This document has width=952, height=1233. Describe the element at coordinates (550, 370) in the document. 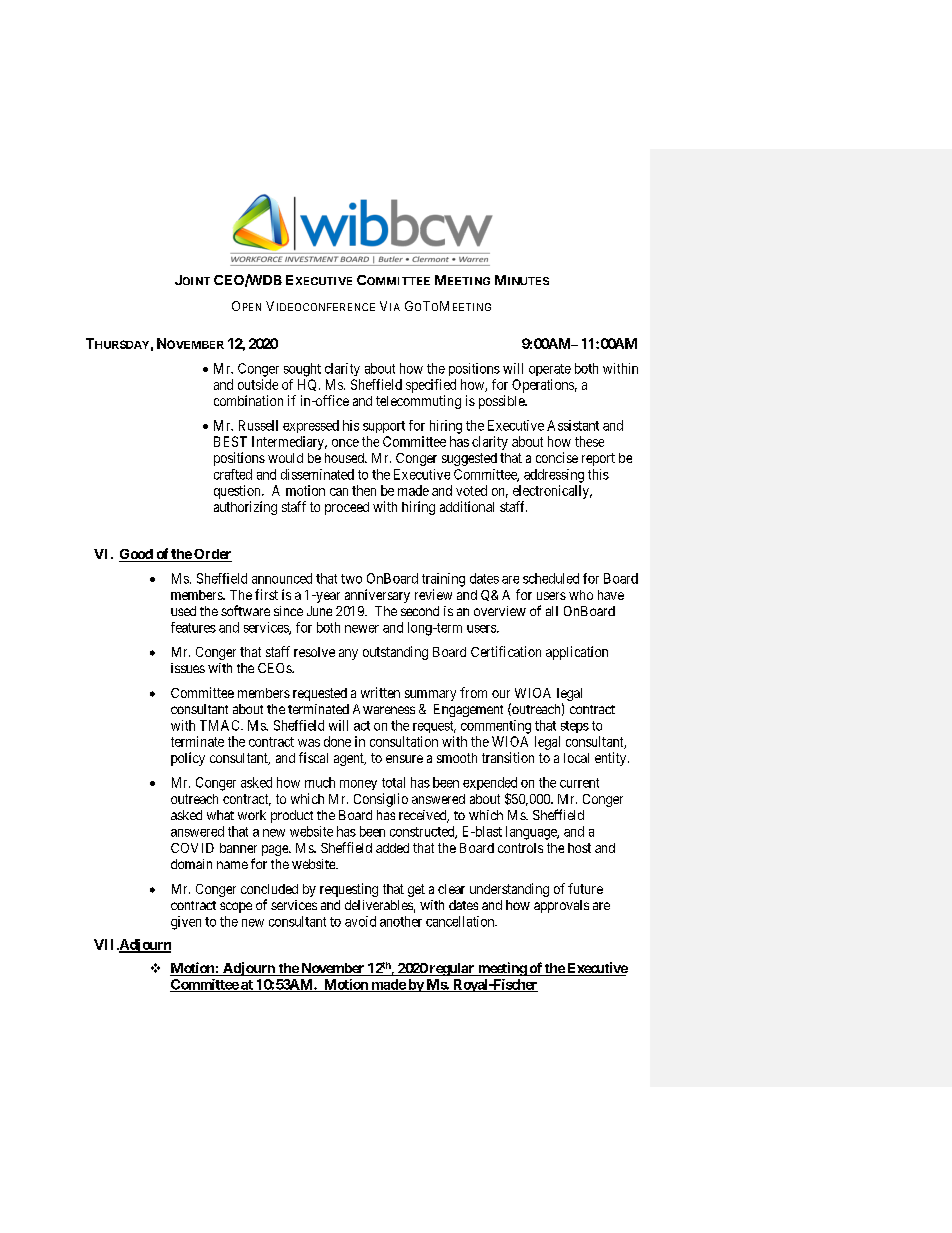

I see `operate` at that location.
